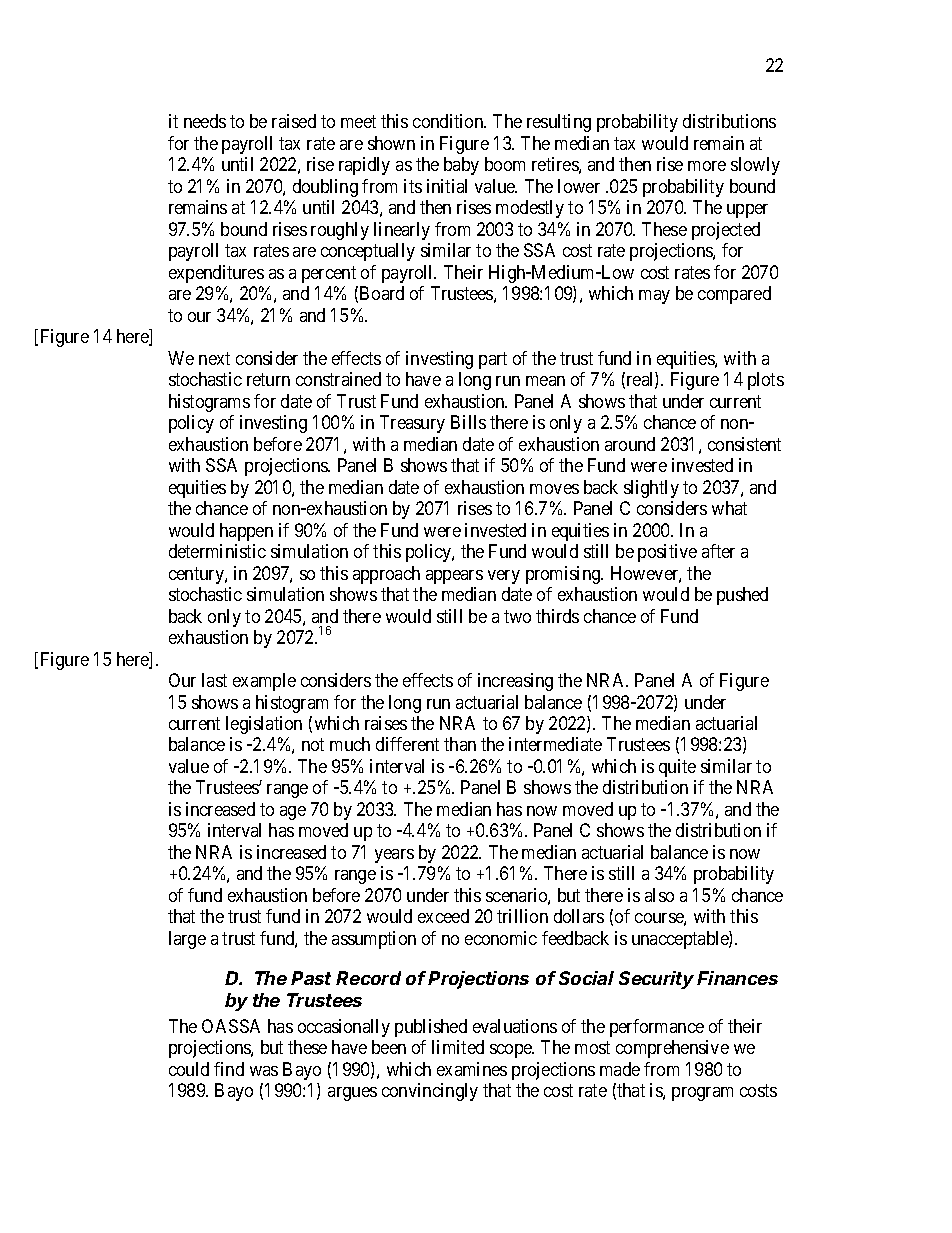 The image size is (952, 1233). I want to click on raised, so click(294, 121).
